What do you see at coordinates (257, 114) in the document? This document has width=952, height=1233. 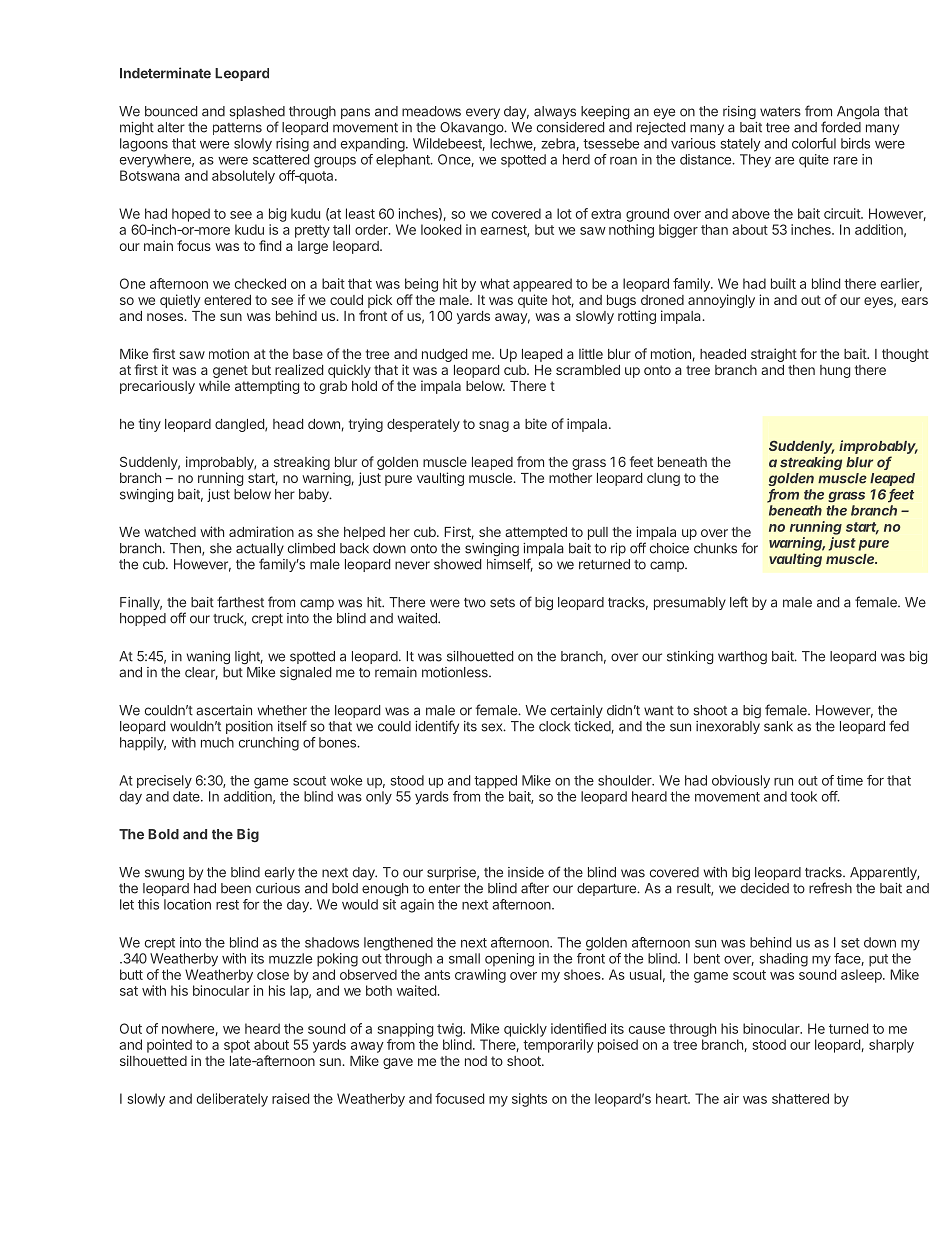 I see `splashed` at bounding box center [257, 114].
